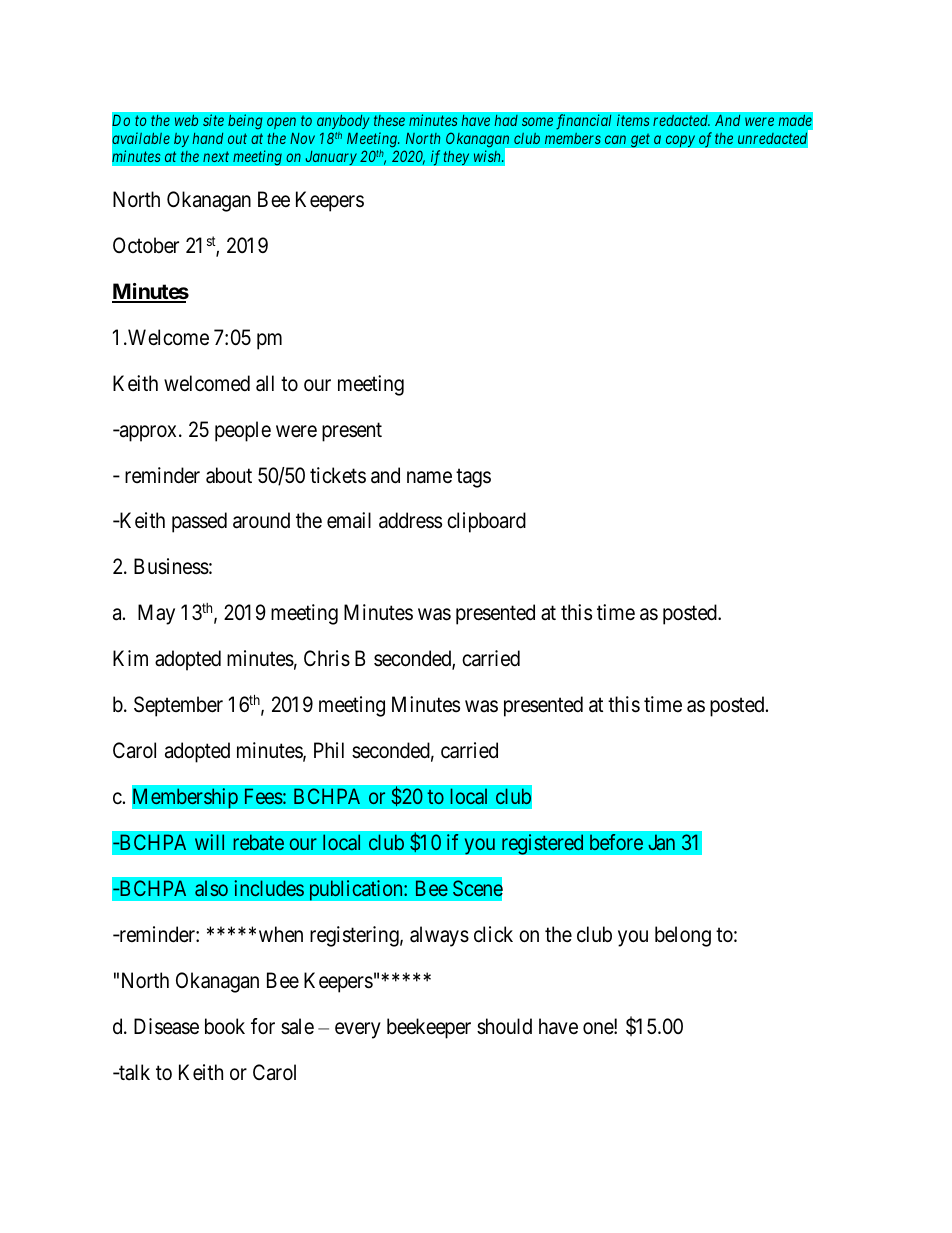 This screenshot has height=1233, width=952. I want to click on tags, so click(473, 478).
